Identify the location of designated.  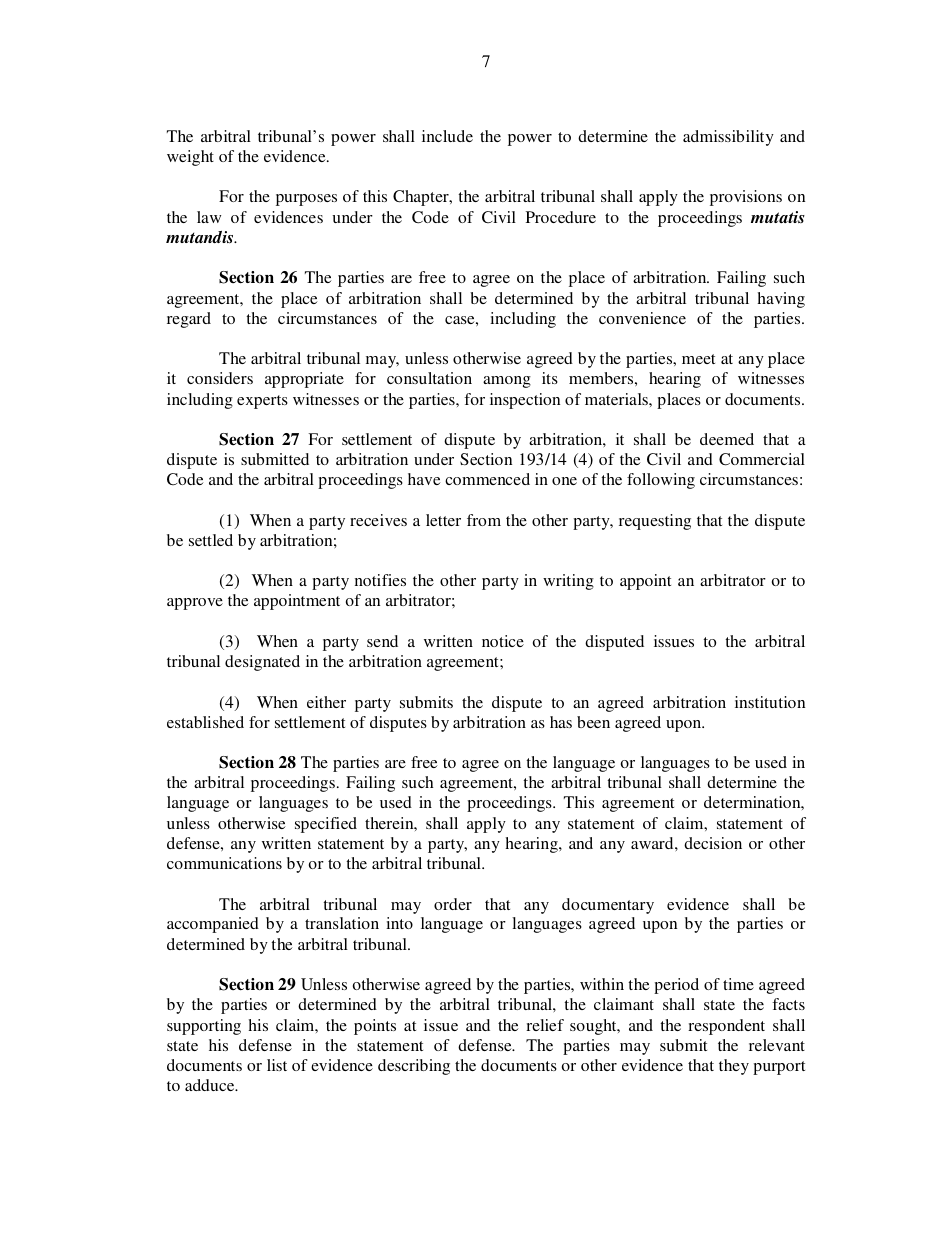
(262, 663).
